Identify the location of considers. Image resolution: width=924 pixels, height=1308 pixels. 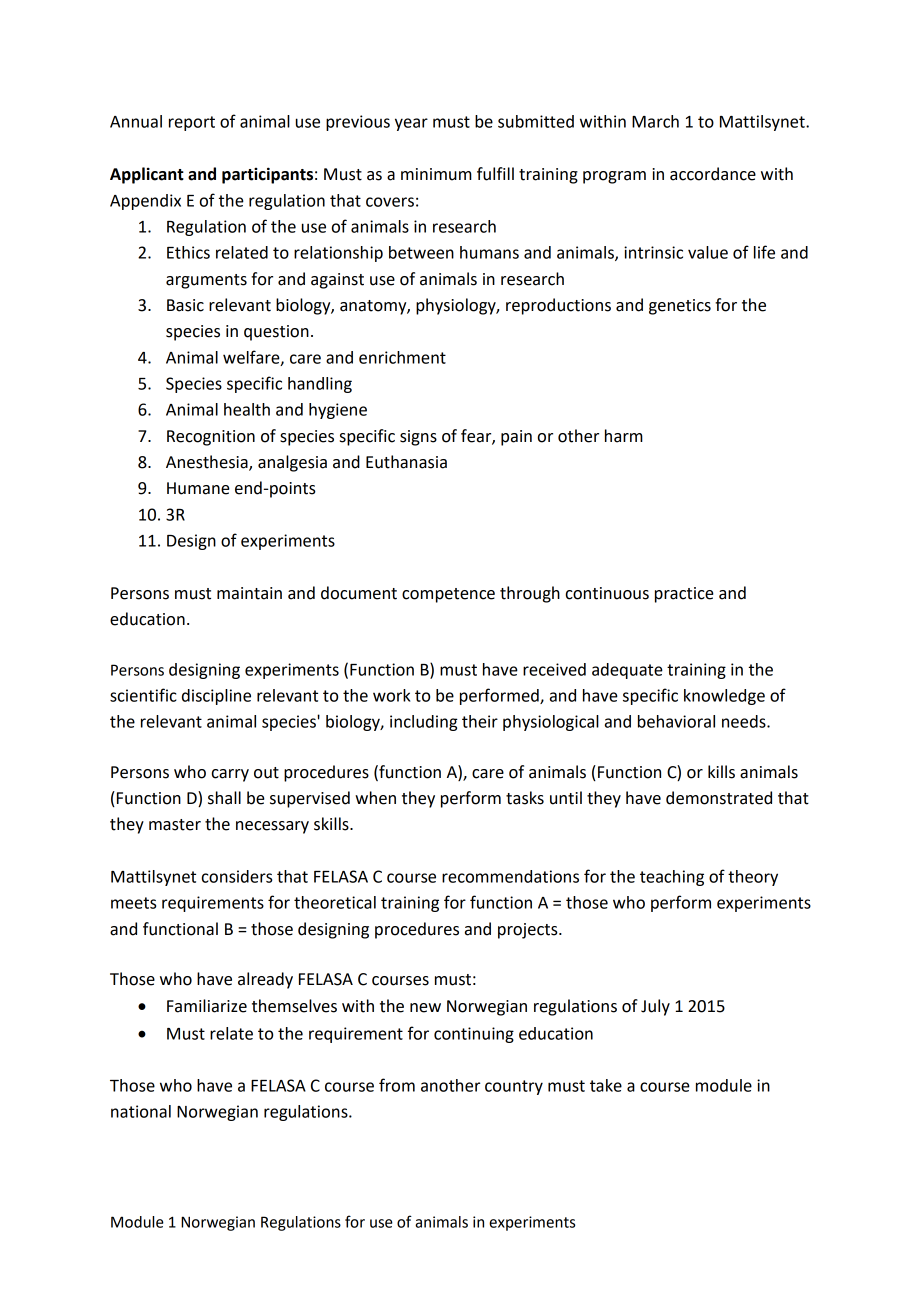
(237, 876).
